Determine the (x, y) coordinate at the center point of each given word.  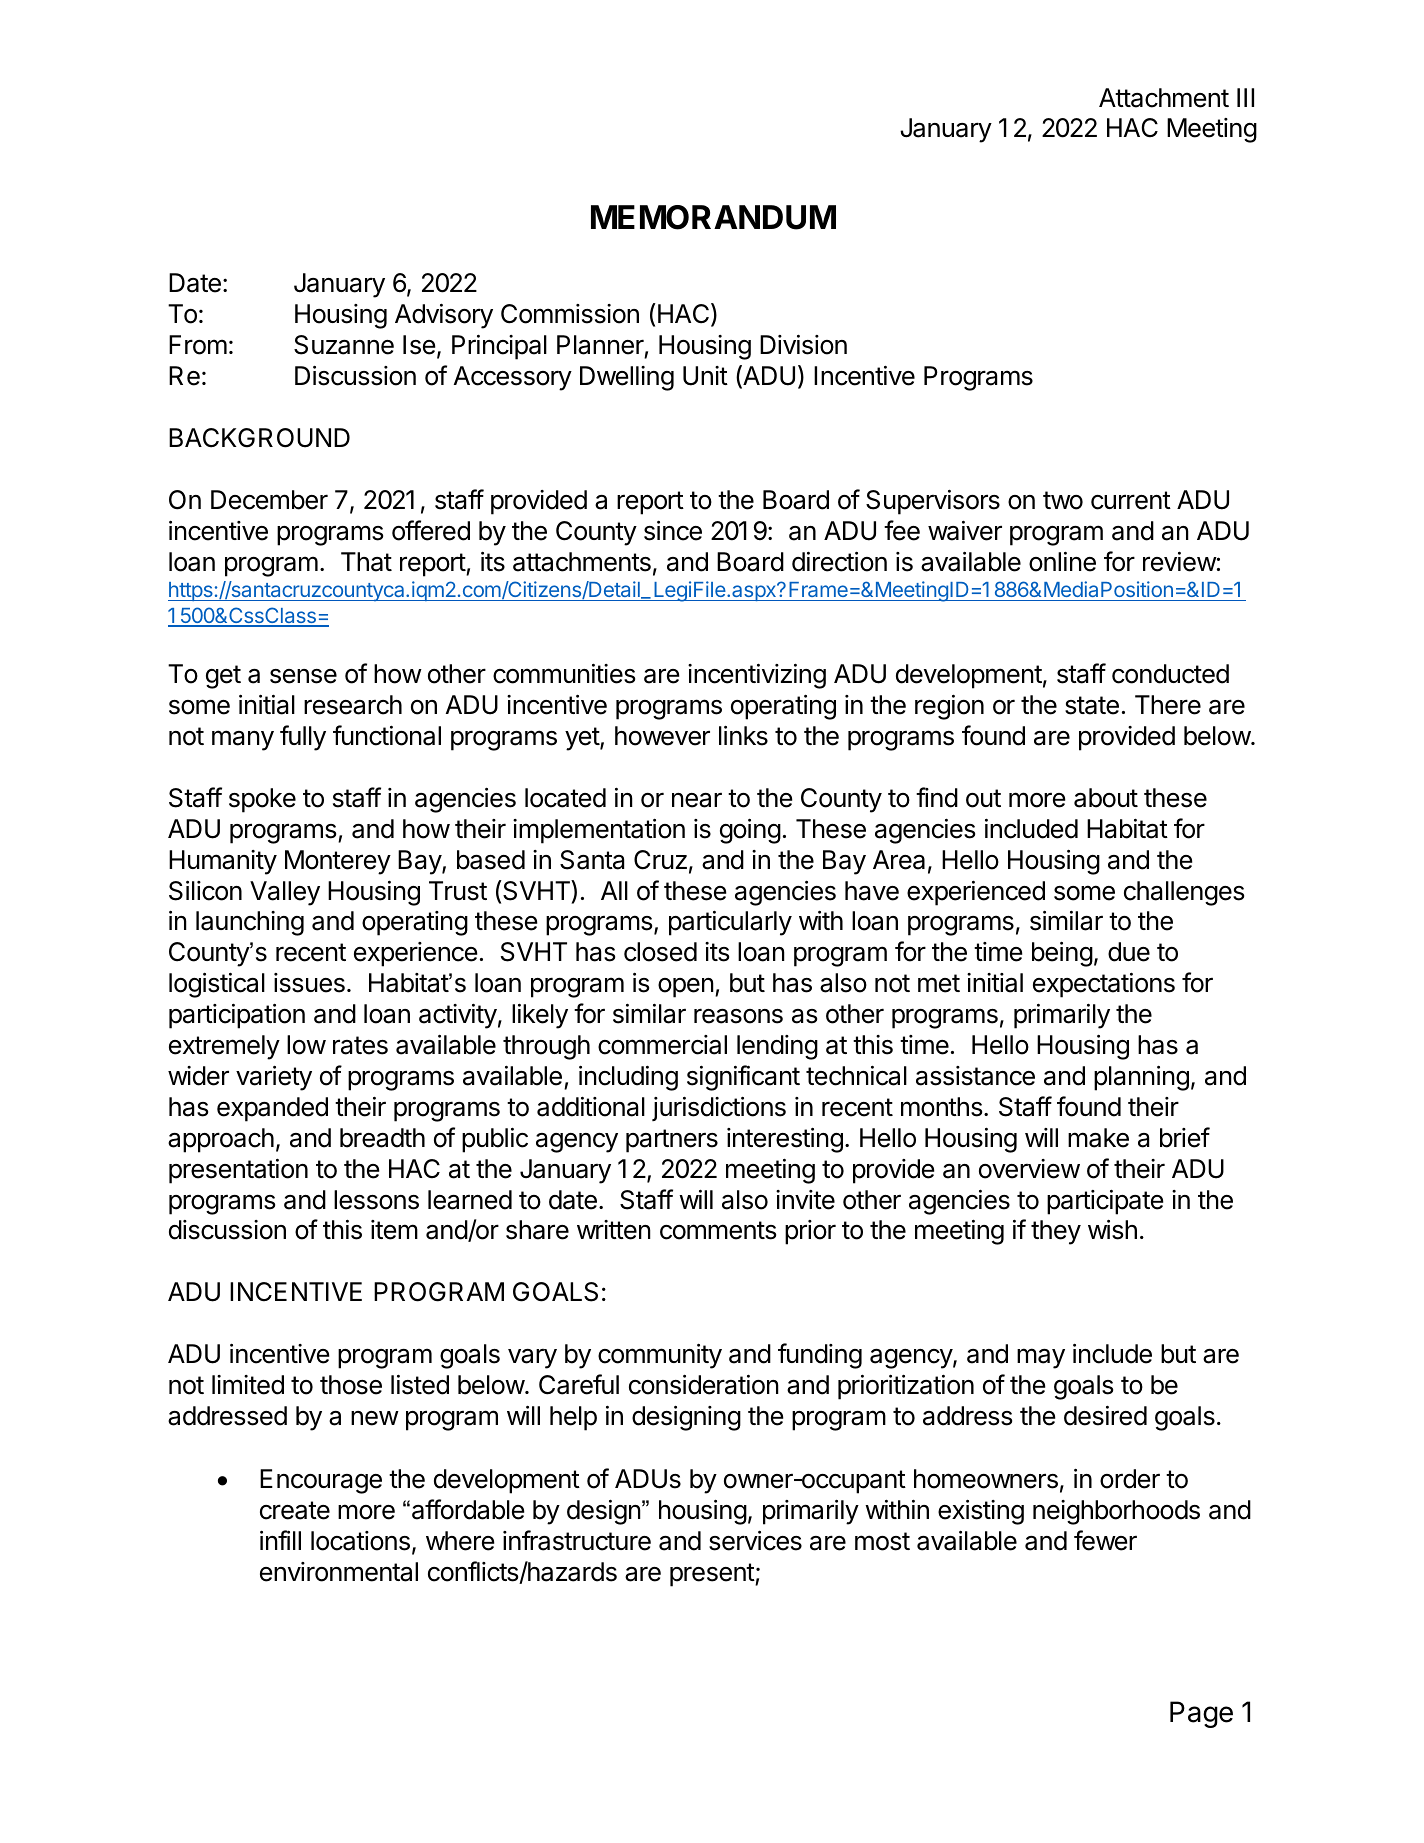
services (755, 1540)
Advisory (444, 316)
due (1129, 952)
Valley (285, 893)
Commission (570, 314)
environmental (339, 1572)
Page (1201, 1714)
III (1245, 97)
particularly (730, 923)
